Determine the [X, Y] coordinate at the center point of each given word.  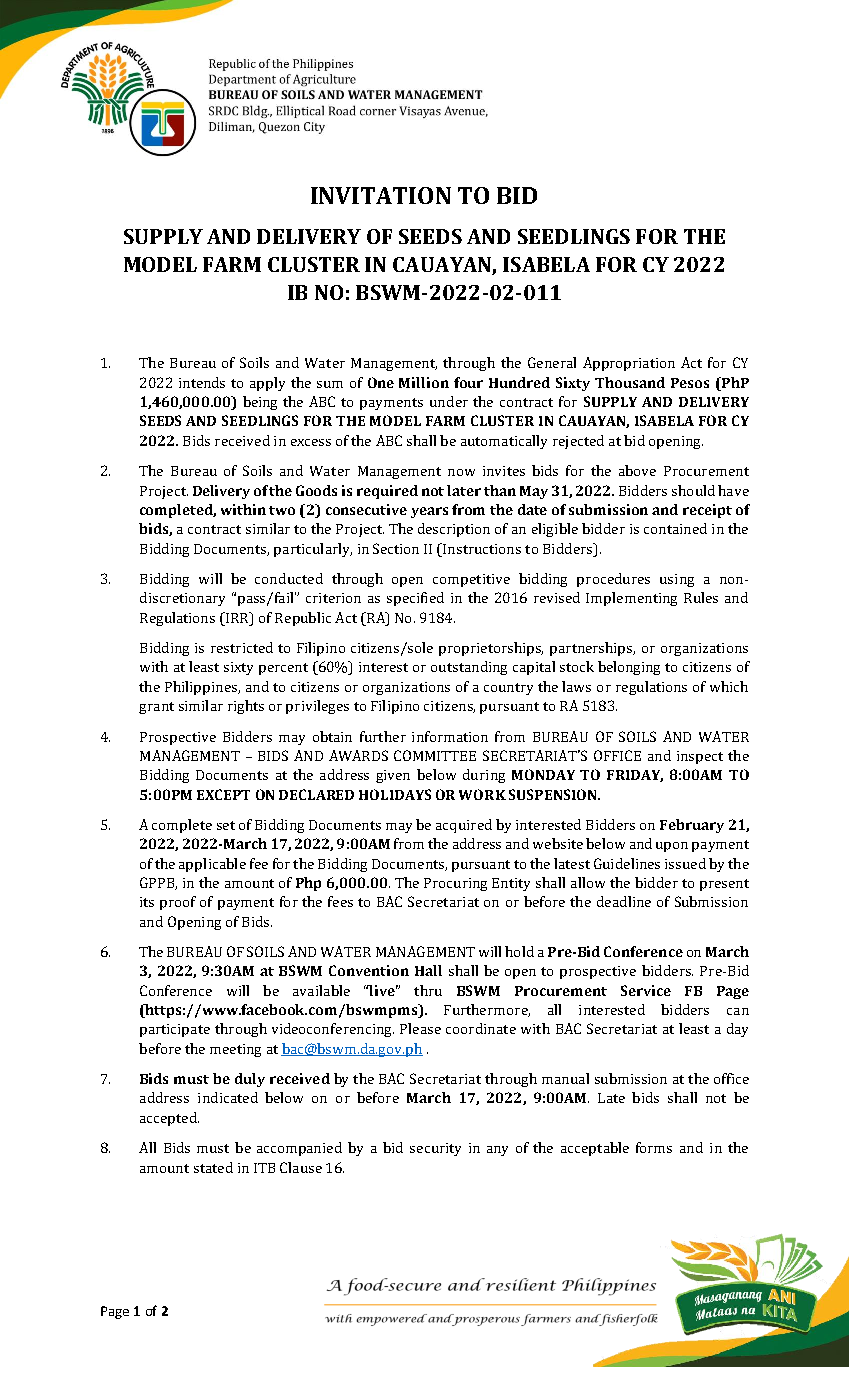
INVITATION [381, 195]
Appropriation [629, 364]
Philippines [202, 688]
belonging [629, 668]
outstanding [469, 668]
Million [424, 382]
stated [213, 1167]
